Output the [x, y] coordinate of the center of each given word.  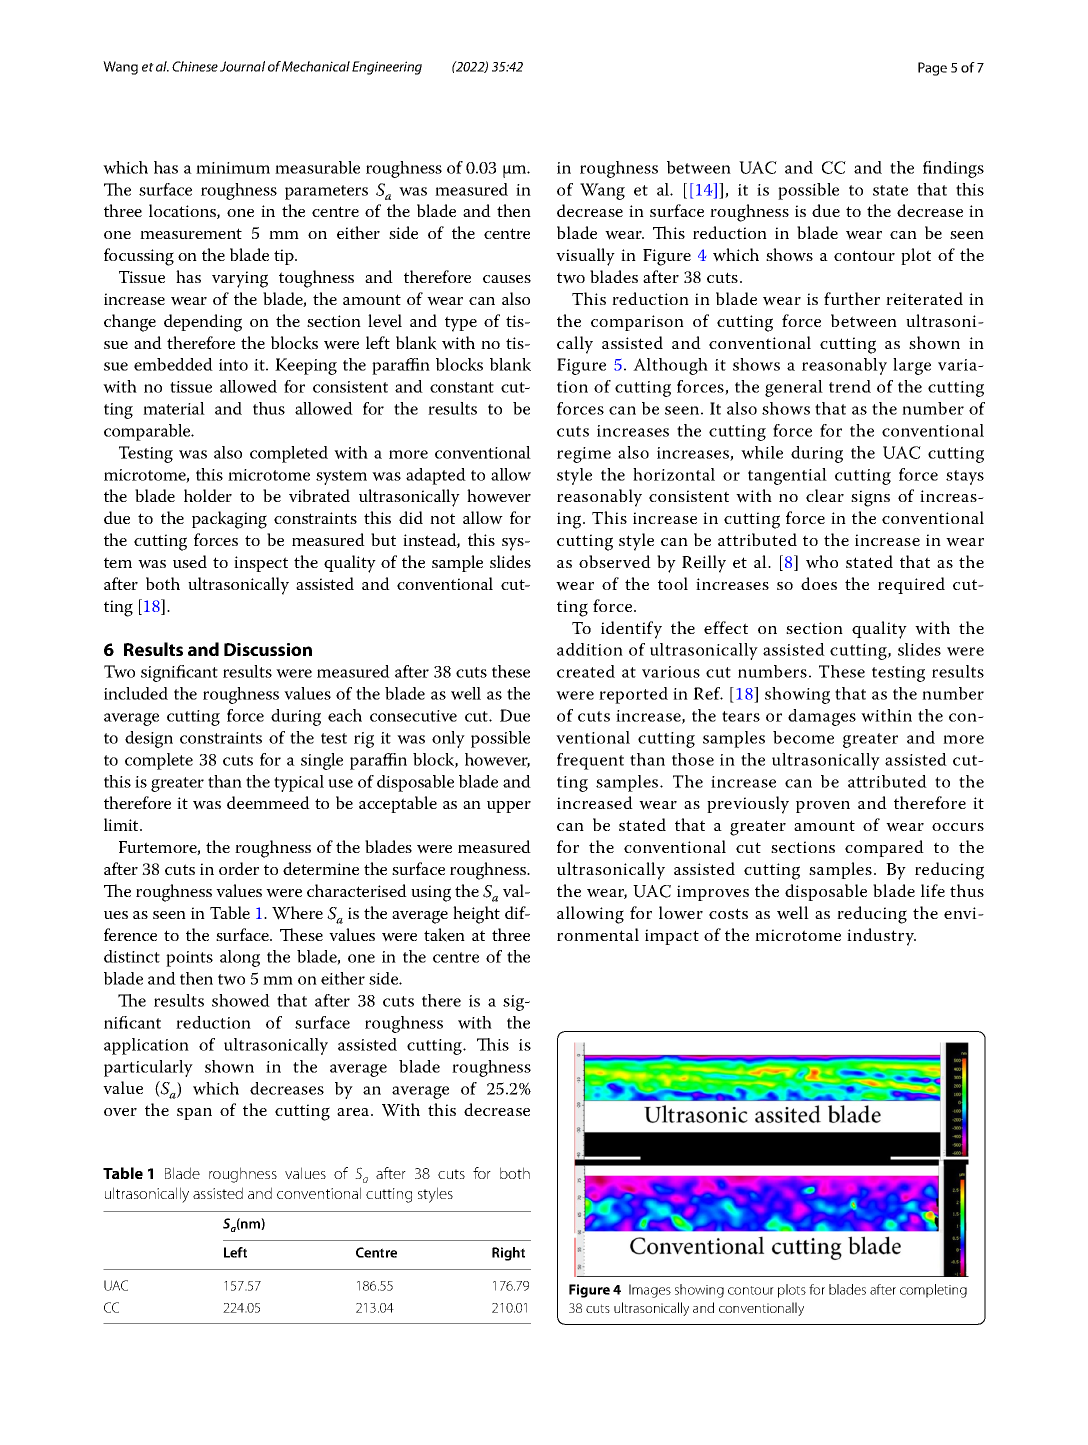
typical [299, 783]
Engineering [387, 68]
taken [444, 935]
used [190, 561]
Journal [242, 66]
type [461, 324]
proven [823, 807]
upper [509, 807]
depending [203, 323]
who [822, 562]
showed [241, 1000]
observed [615, 561]
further [852, 298]
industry [881, 937]
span [194, 1114]
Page [932, 69]
